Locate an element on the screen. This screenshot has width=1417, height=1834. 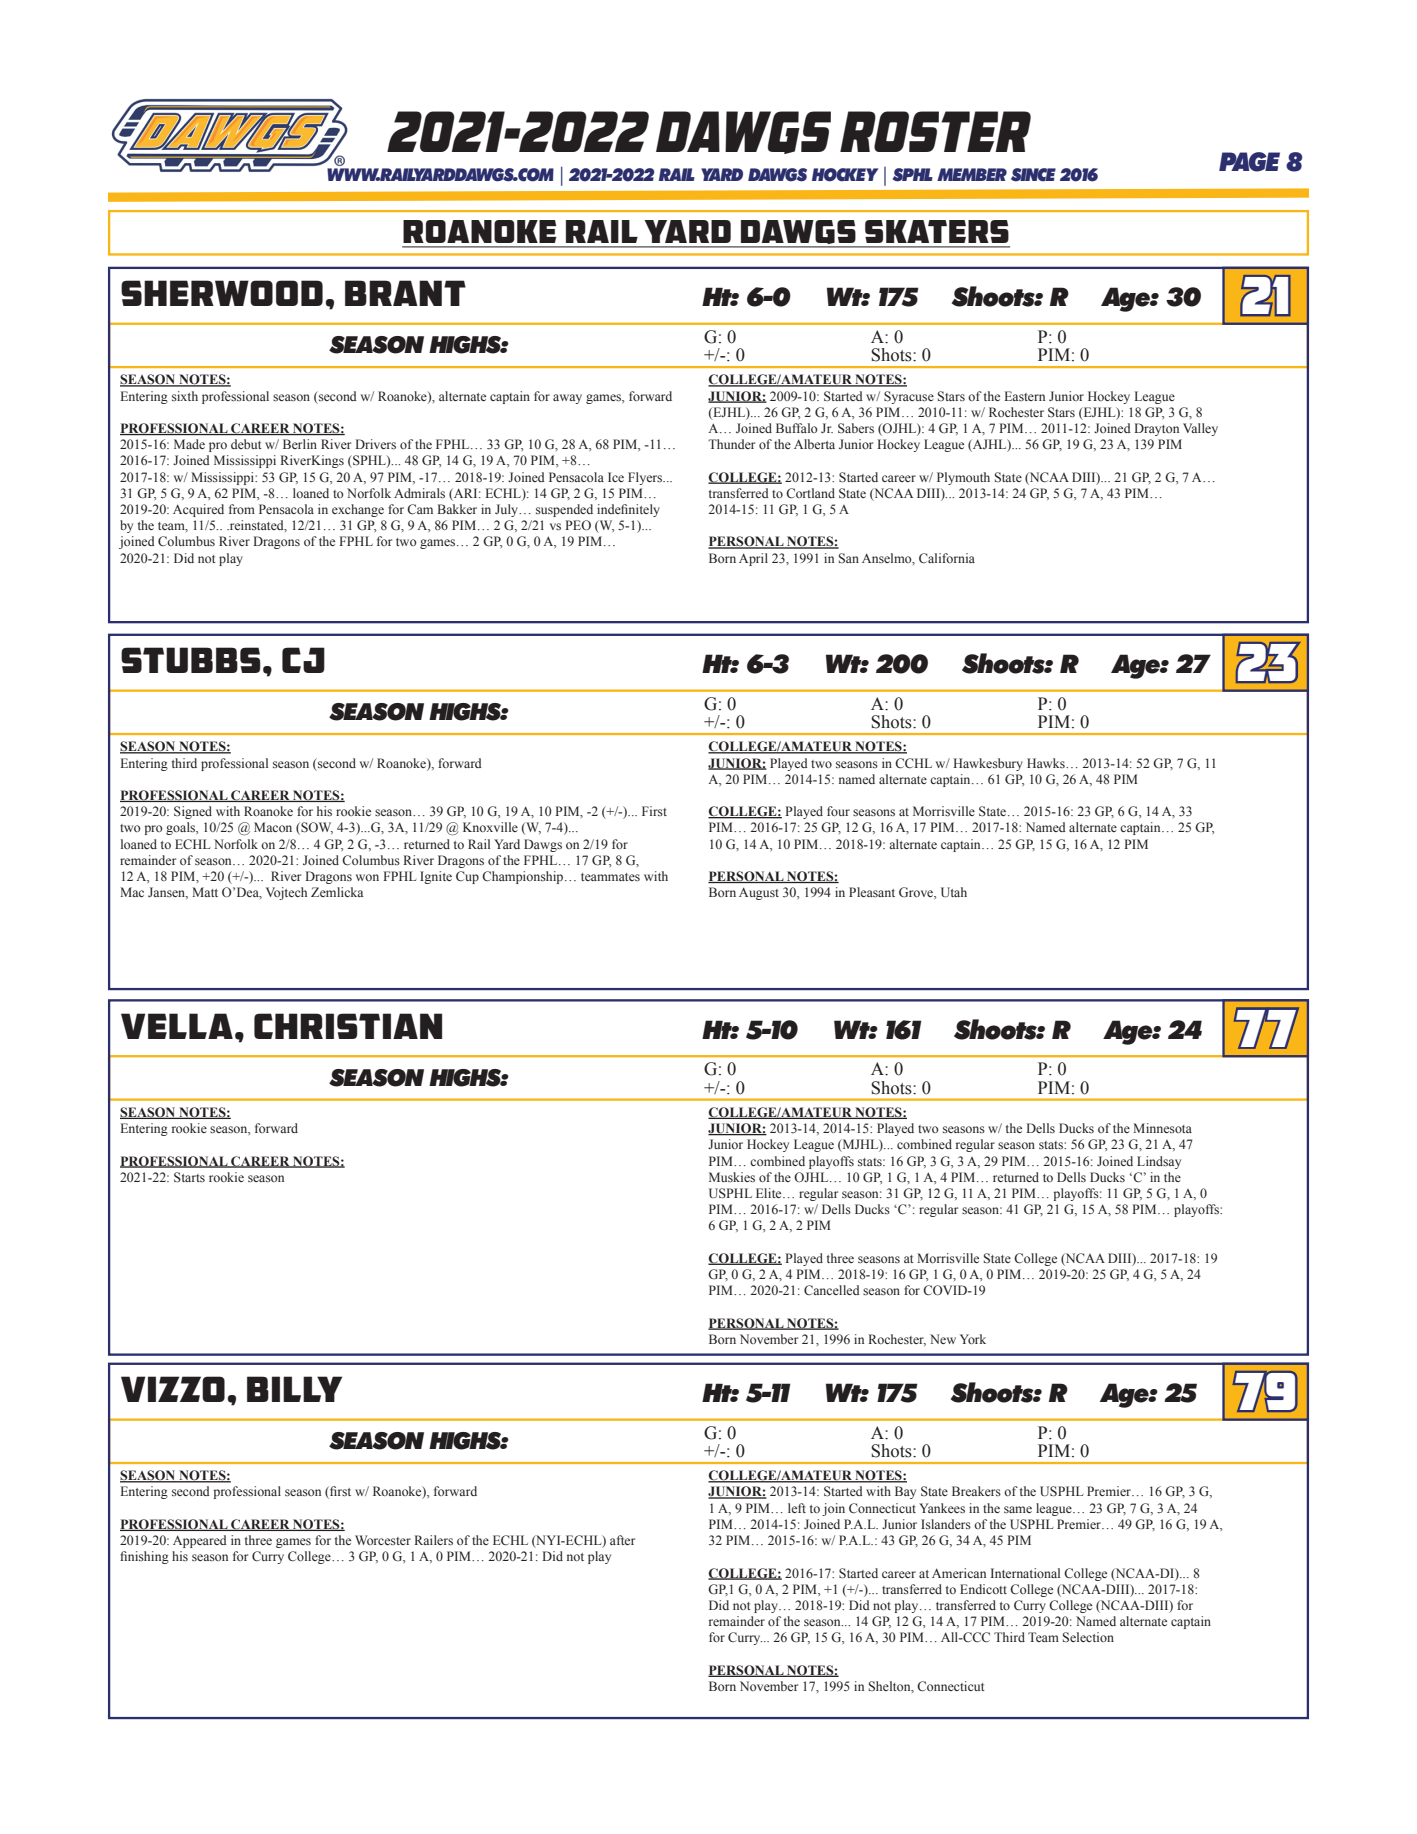
Sherwood is located at coordinates (222, 293).
